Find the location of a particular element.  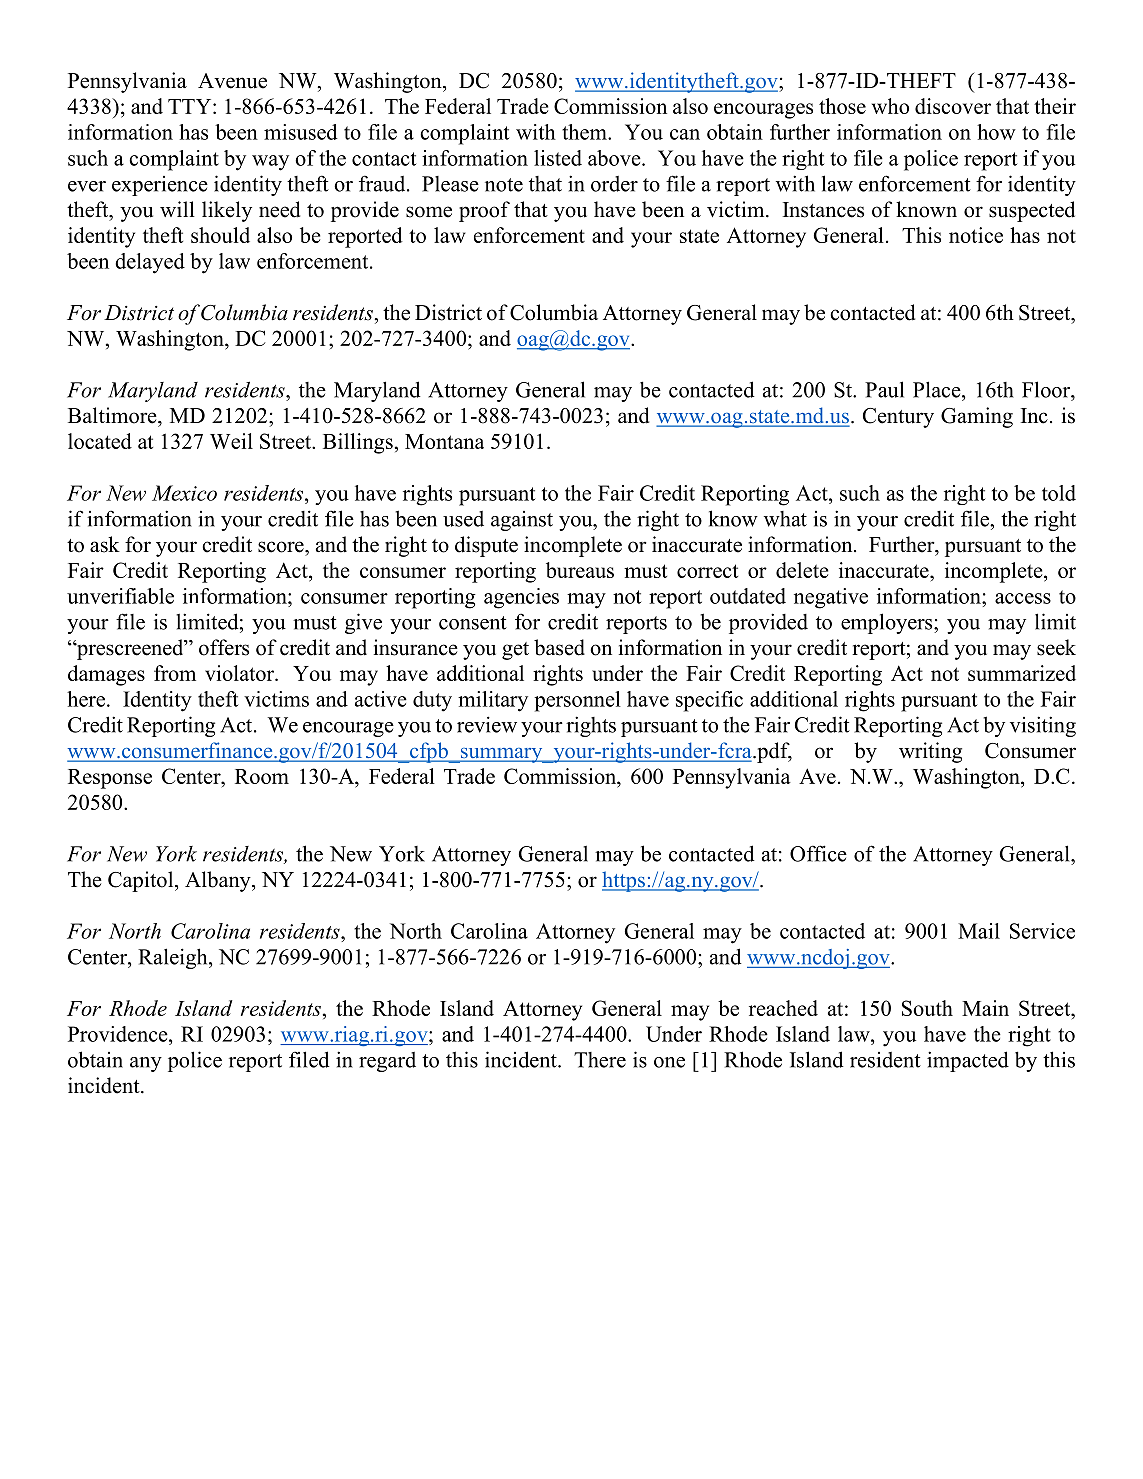

them is located at coordinates (585, 132).
